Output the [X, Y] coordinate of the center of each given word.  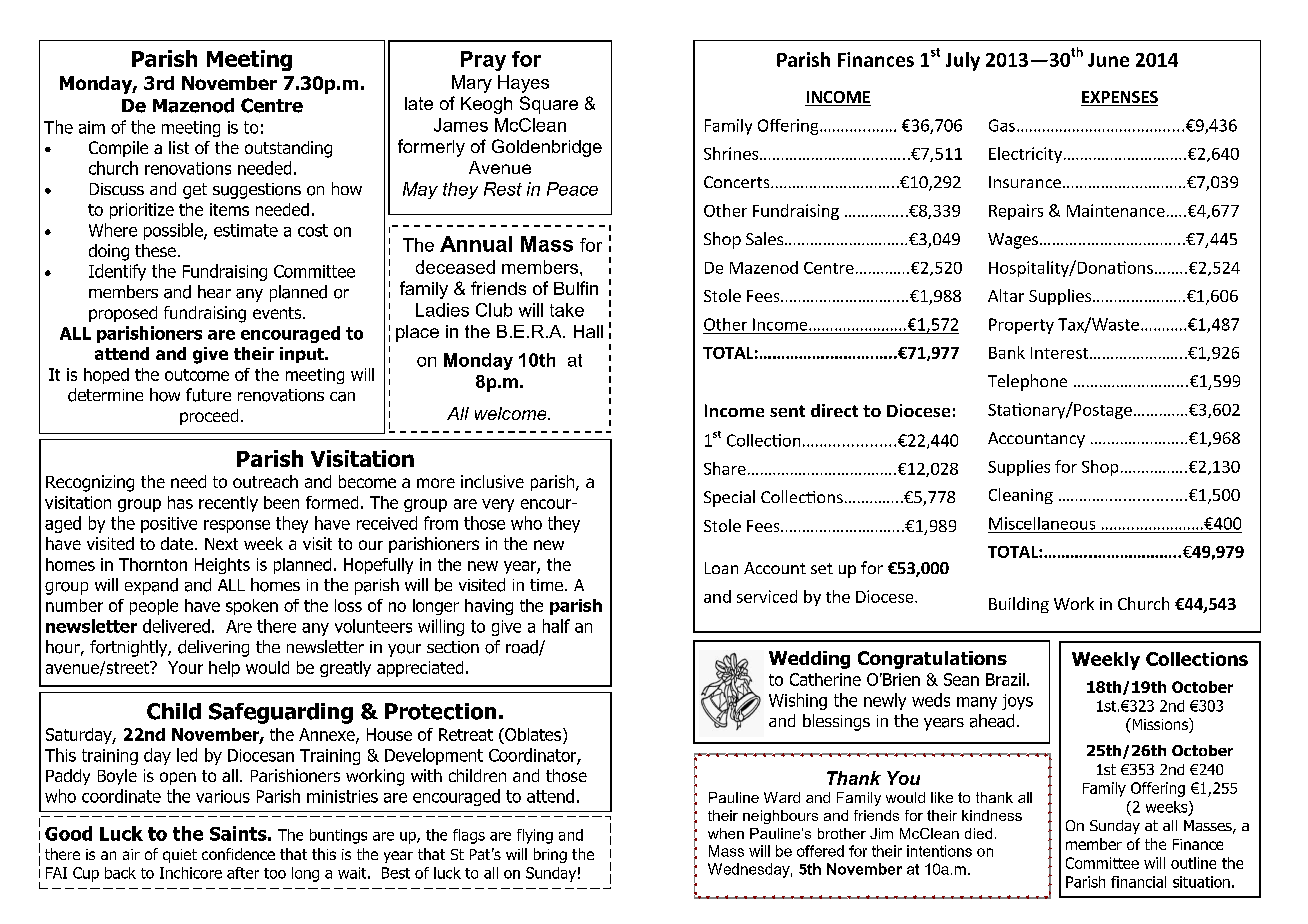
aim [92, 127]
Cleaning [1021, 496]
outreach [265, 481]
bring [550, 855]
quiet [180, 856]
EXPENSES [1119, 98]
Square [549, 105]
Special [729, 498]
